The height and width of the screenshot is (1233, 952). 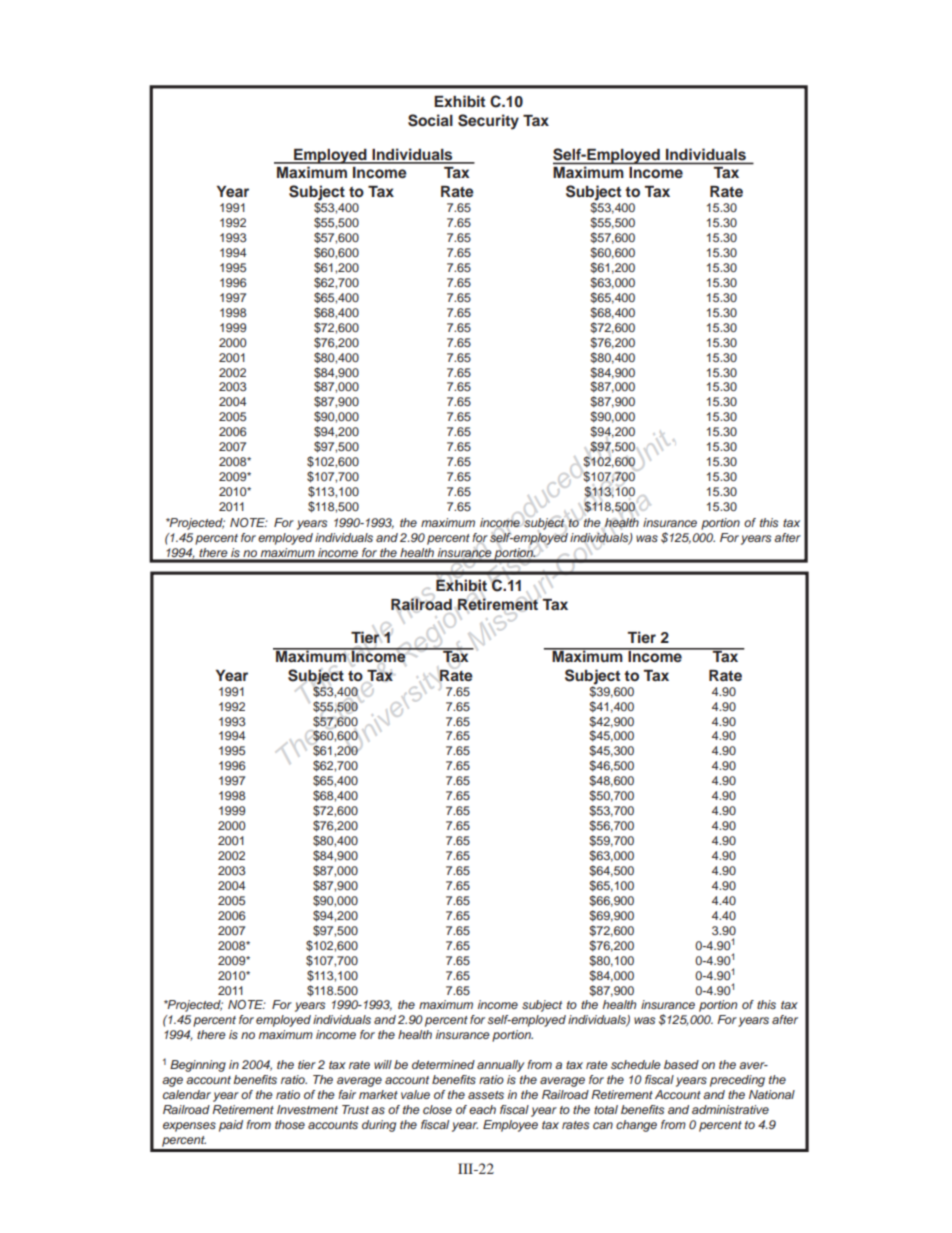 What do you see at coordinates (198, 1066) in the screenshot?
I see `Beginning` at bounding box center [198, 1066].
